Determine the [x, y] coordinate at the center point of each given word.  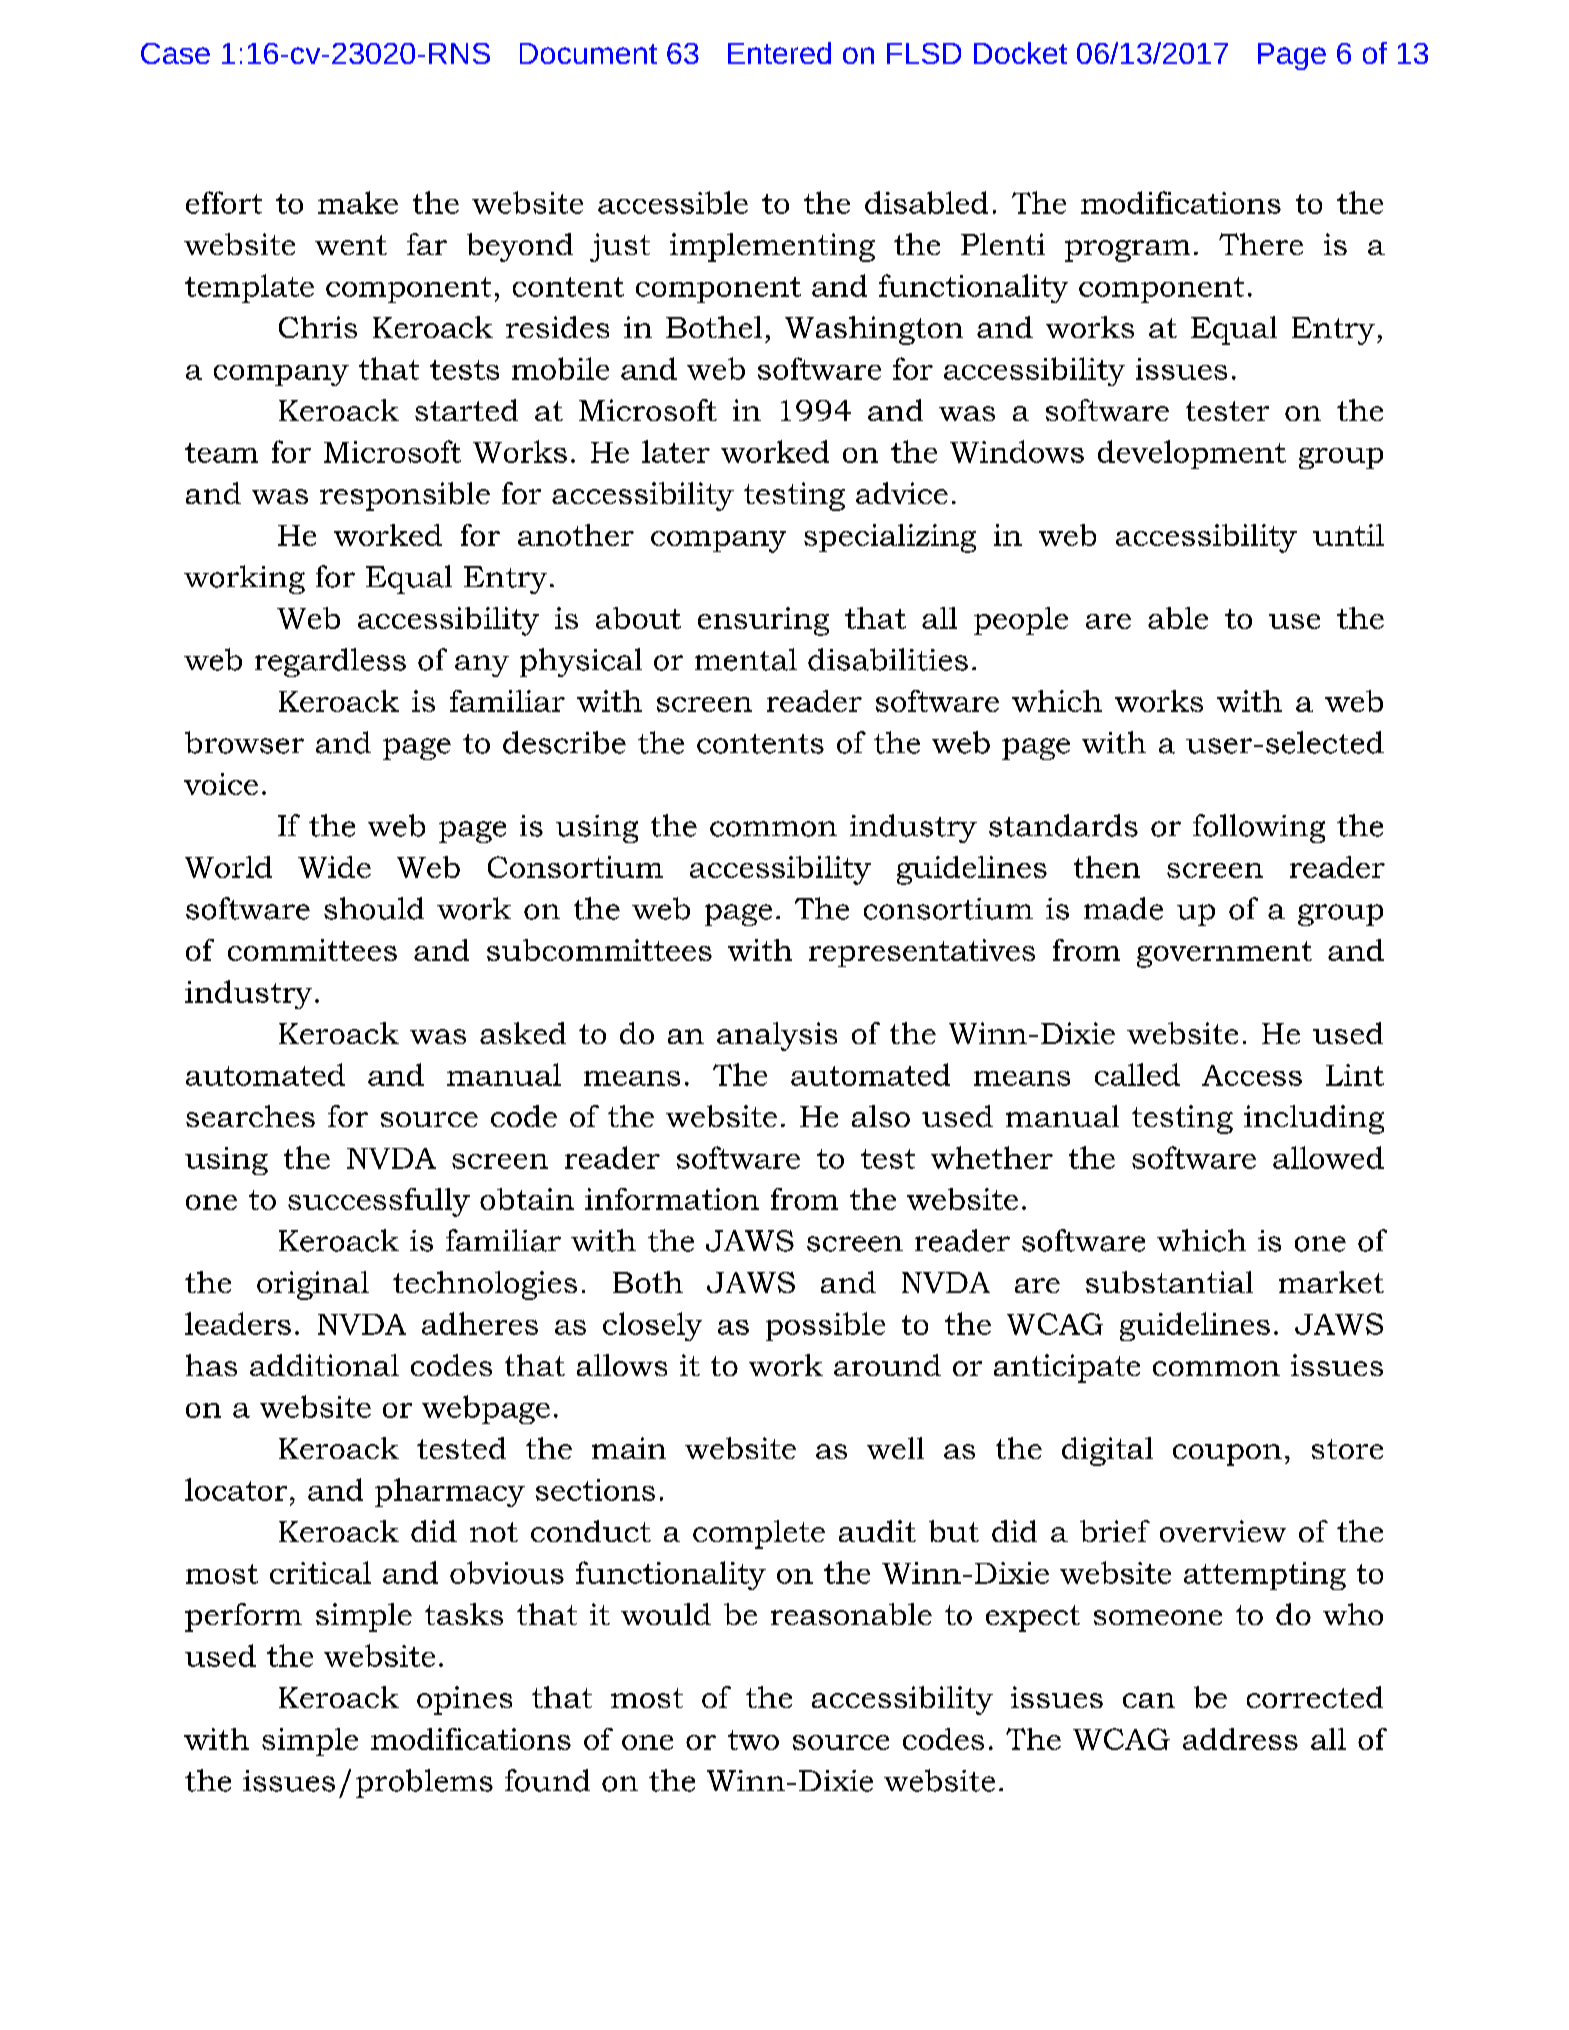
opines [464, 1700]
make [358, 202]
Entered [779, 53]
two [753, 1740]
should [374, 908]
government [1224, 954]
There [1261, 244]
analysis [777, 1036]
